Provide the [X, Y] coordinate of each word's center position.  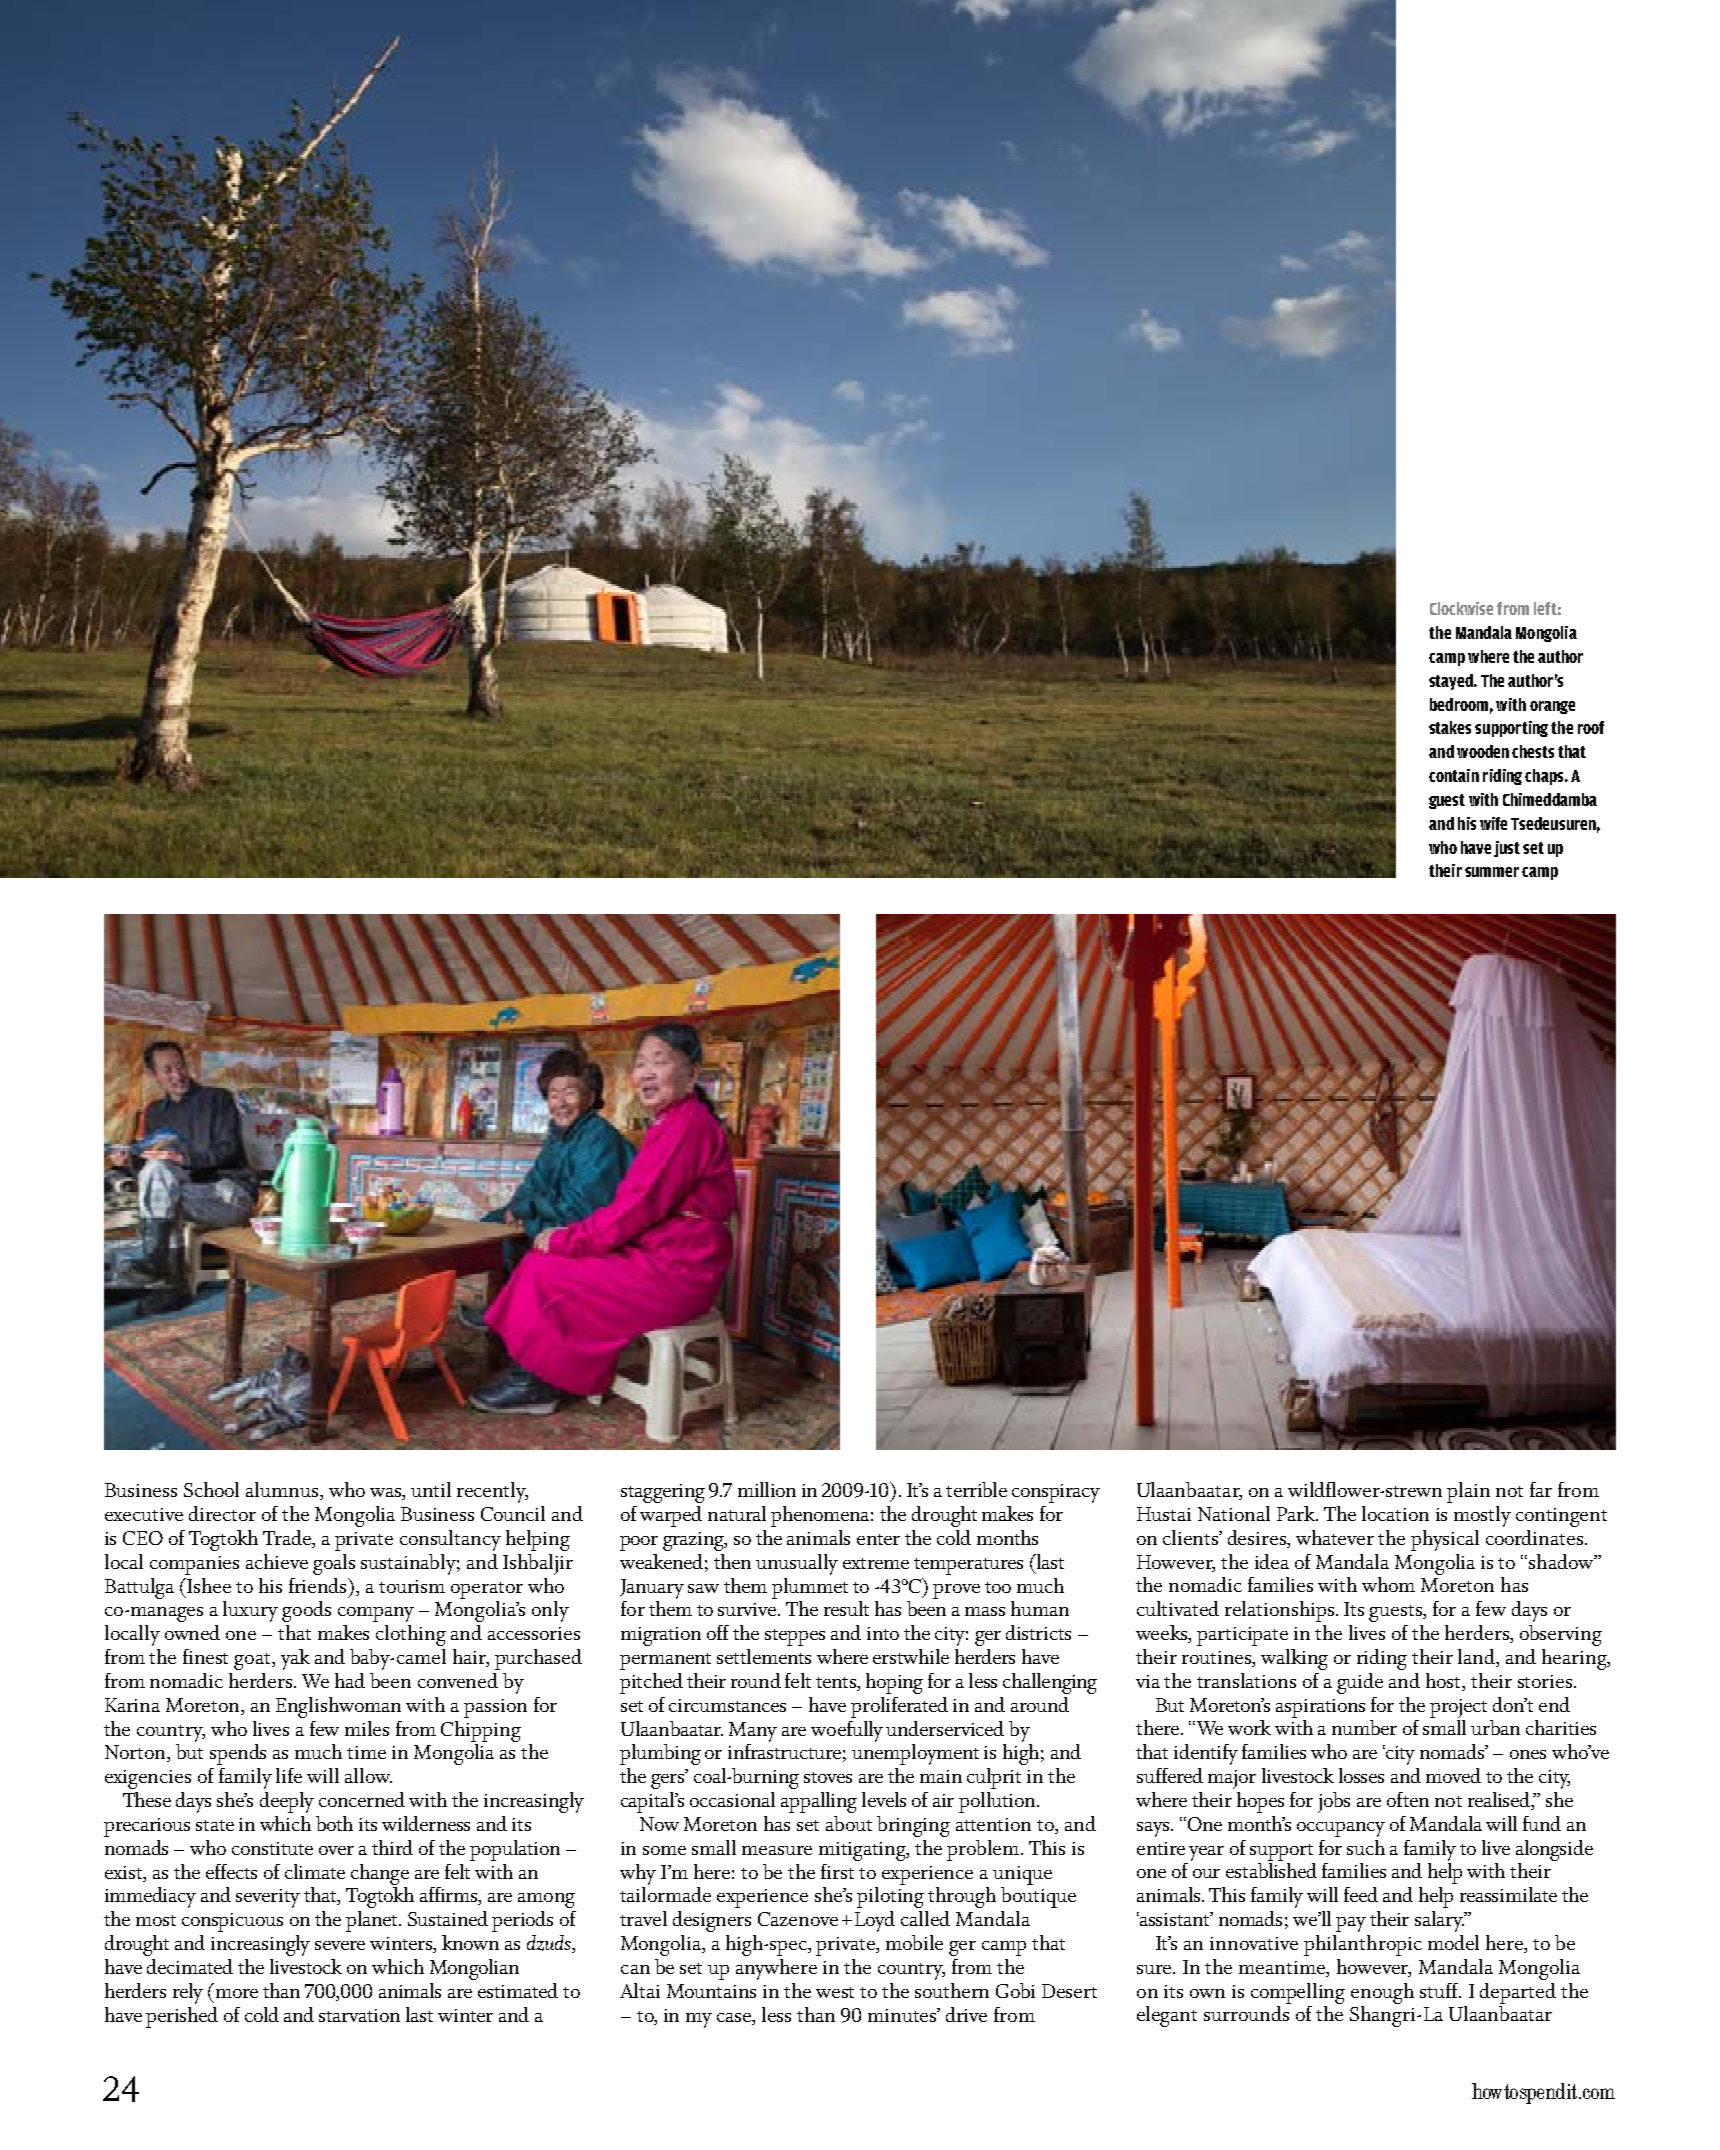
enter [878, 1539]
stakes [1450, 727]
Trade [288, 1539]
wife [1493, 823]
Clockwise [1461, 608]
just [1507, 849]
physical [1445, 1540]
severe [340, 1945]
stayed [1452, 682]
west [835, 1992]
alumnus [283, 1491]
